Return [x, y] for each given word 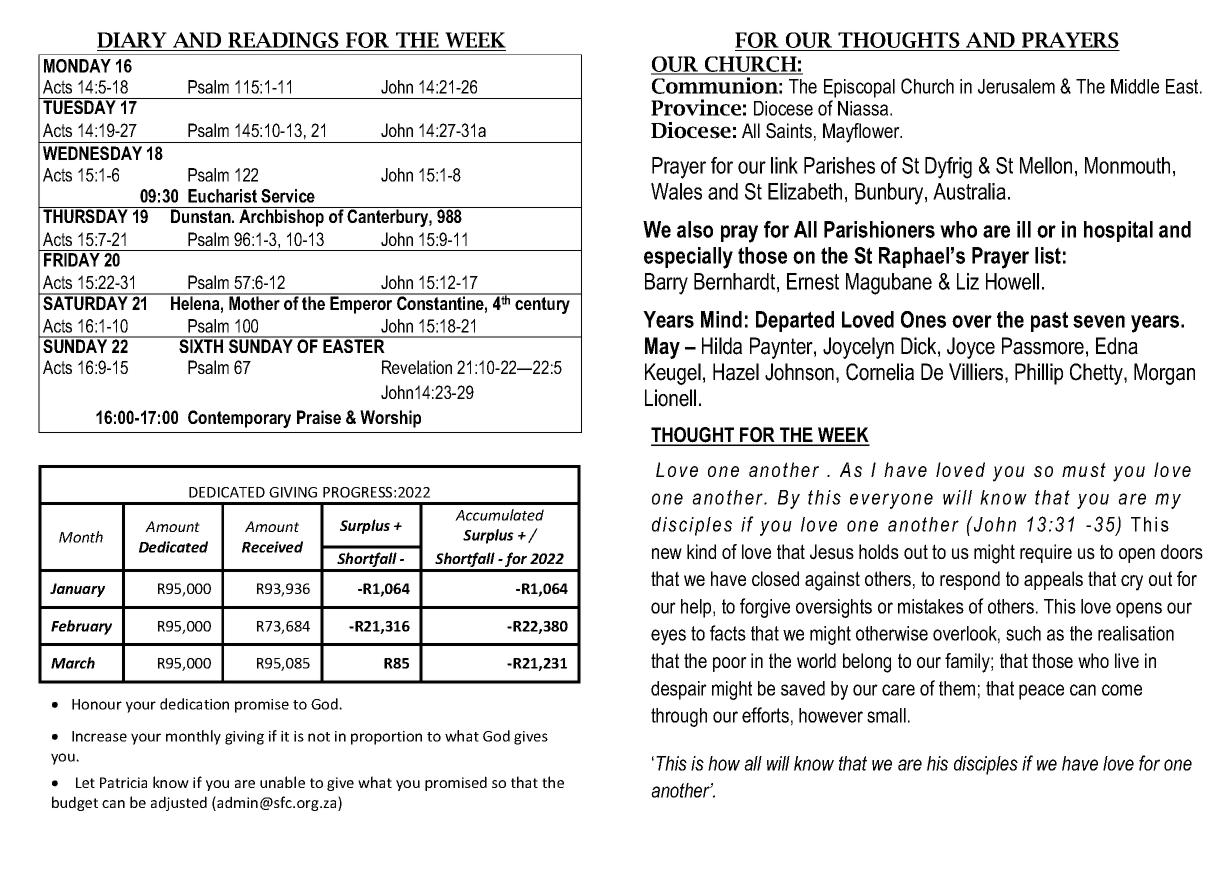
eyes [668, 637]
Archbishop [281, 218]
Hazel [736, 372]
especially [688, 258]
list [1048, 255]
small [886, 715]
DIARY [132, 40]
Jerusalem [1016, 86]
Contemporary [239, 419]
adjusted [179, 803]
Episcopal [859, 88]
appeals [1053, 580]
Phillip [1039, 374]
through [679, 717]
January [77, 590]
